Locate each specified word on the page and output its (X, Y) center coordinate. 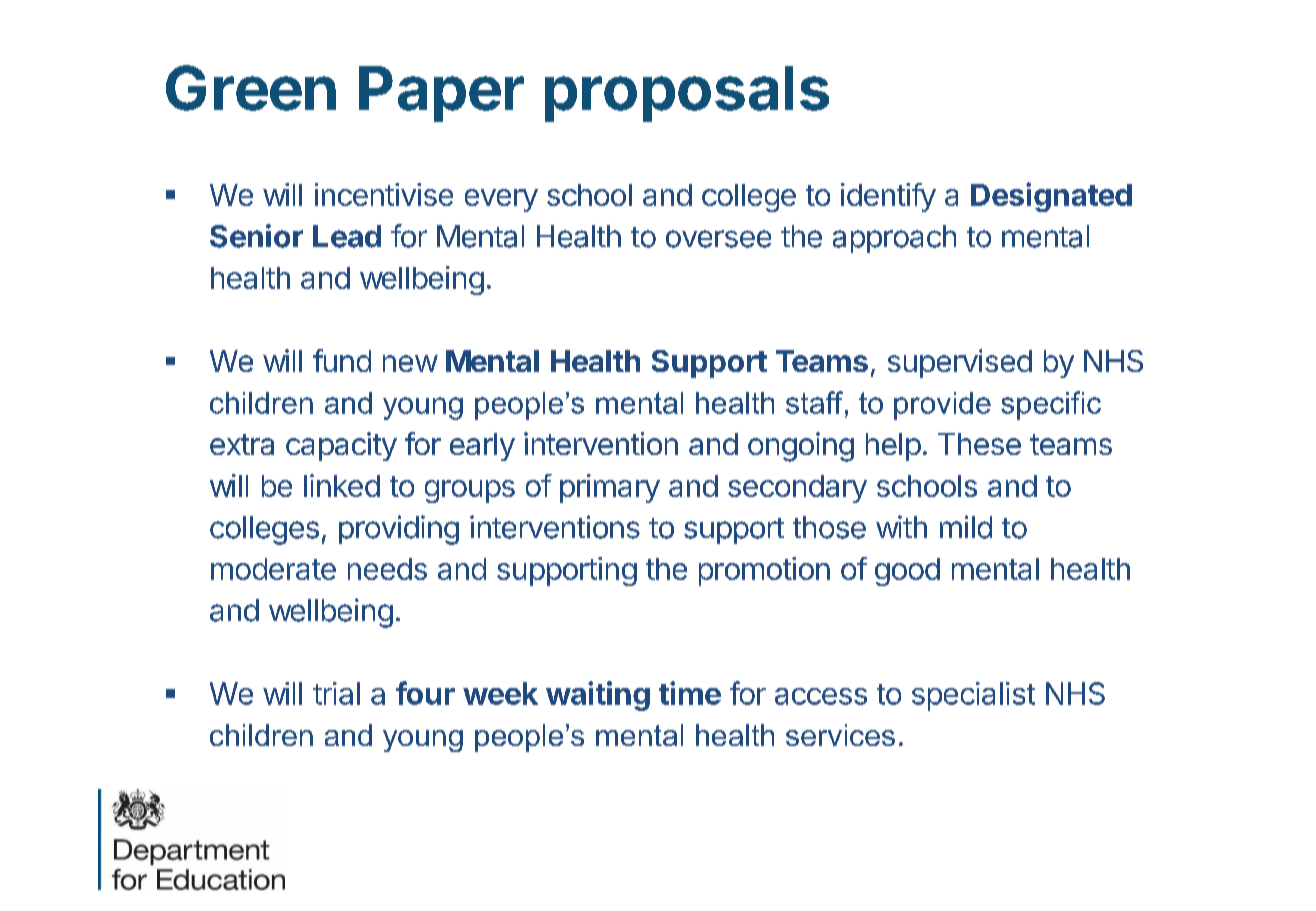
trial (336, 693)
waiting (598, 696)
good (907, 572)
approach (894, 239)
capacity (341, 446)
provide (942, 406)
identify (888, 197)
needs (387, 569)
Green (251, 88)
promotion (764, 571)
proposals (687, 94)
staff (814, 402)
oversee (718, 239)
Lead (347, 236)
